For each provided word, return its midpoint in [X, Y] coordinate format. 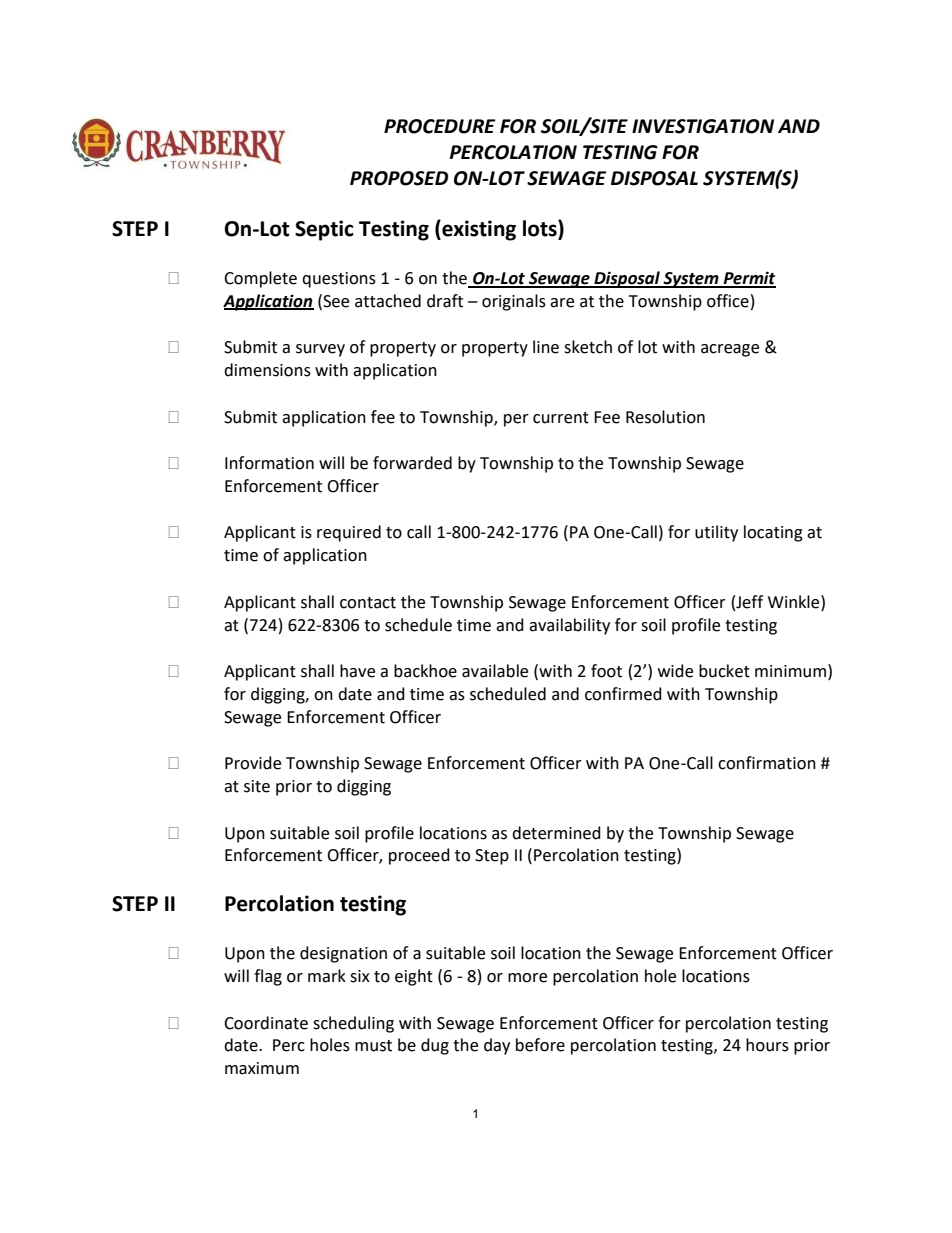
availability [569, 626]
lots [541, 229]
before [540, 1045]
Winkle [795, 602]
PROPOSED [399, 178]
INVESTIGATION [703, 126]
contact [368, 603]
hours [767, 1045]
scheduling [353, 1024]
